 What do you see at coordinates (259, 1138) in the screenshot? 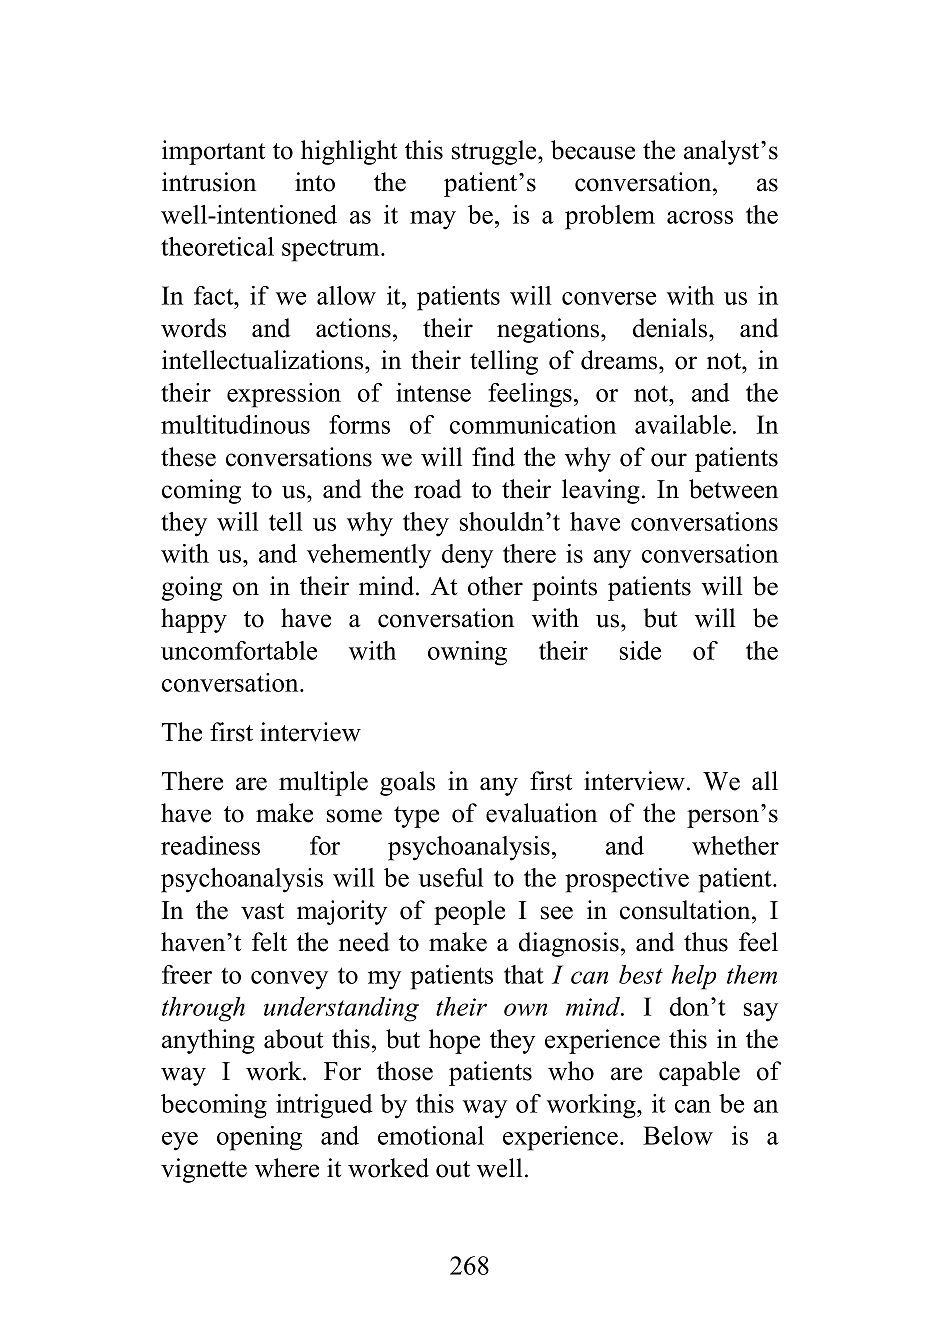
I see `opening` at bounding box center [259, 1138].
